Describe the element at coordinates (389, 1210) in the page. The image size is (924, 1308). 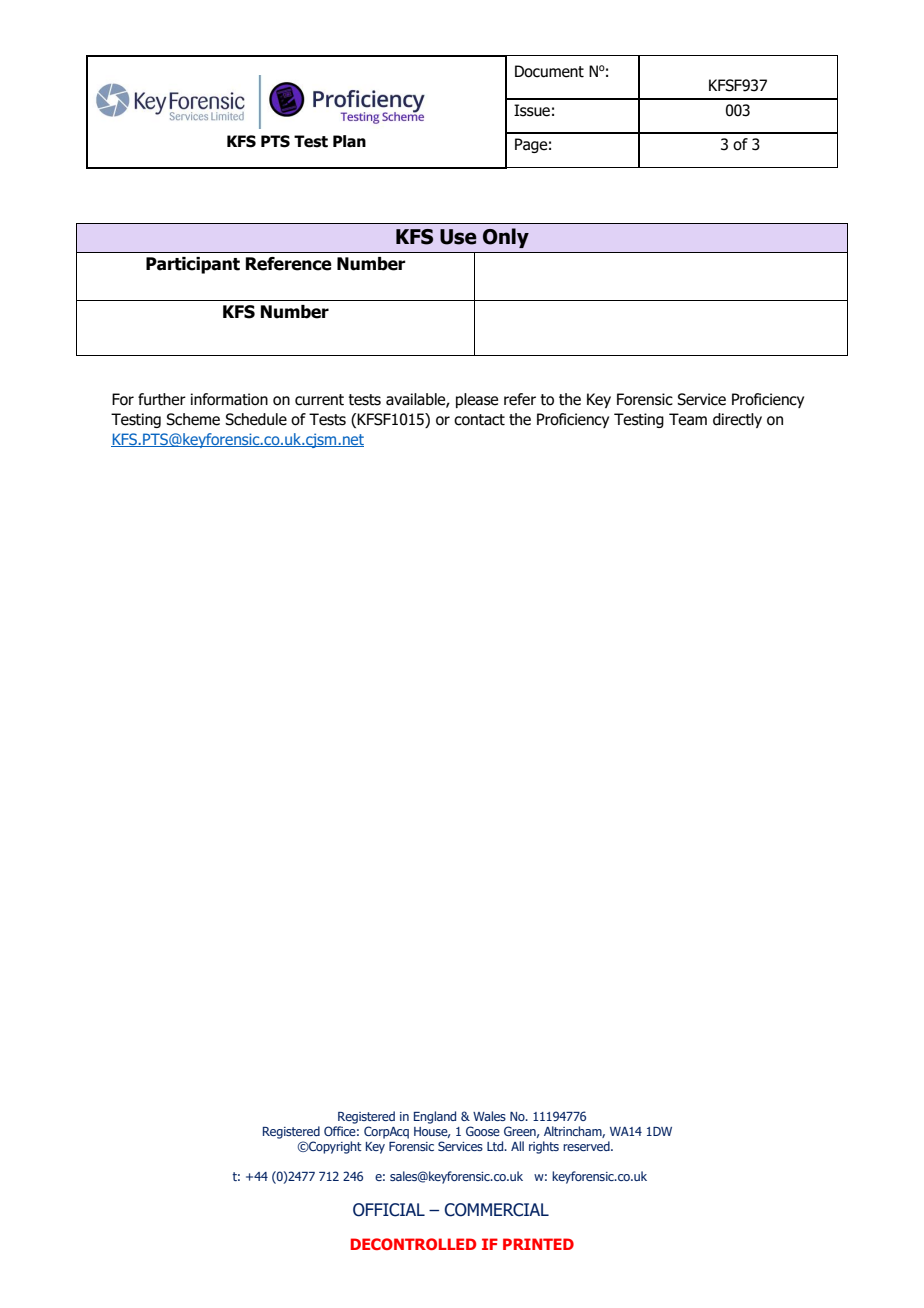
I see `OFFICIAL` at that location.
